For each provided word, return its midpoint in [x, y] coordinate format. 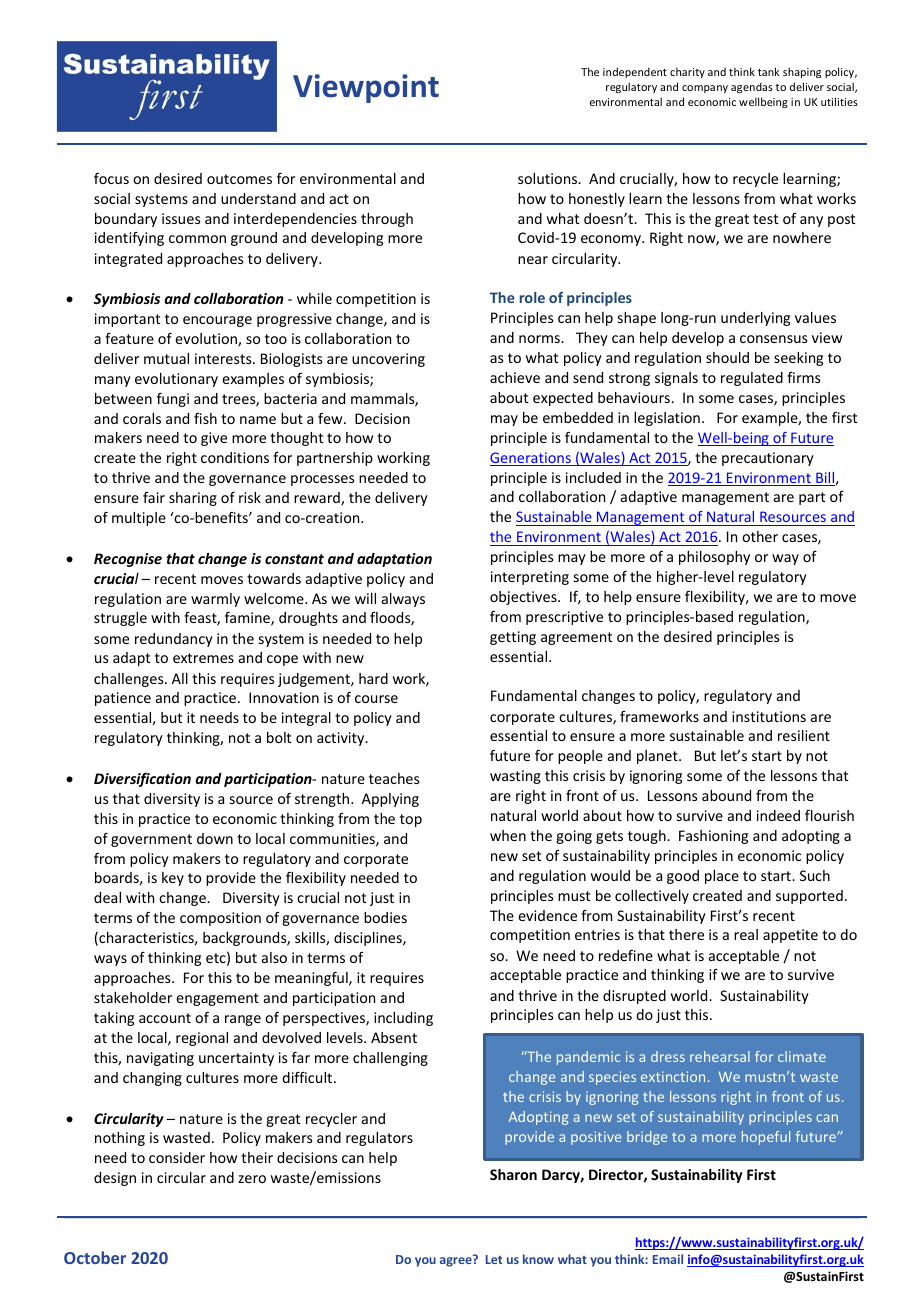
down [215, 838]
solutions [549, 178]
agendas [752, 87]
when [508, 835]
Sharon [513, 1174]
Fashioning [713, 837]
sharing [193, 499]
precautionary [768, 459]
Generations [531, 459]
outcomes [239, 179]
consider [177, 1157]
